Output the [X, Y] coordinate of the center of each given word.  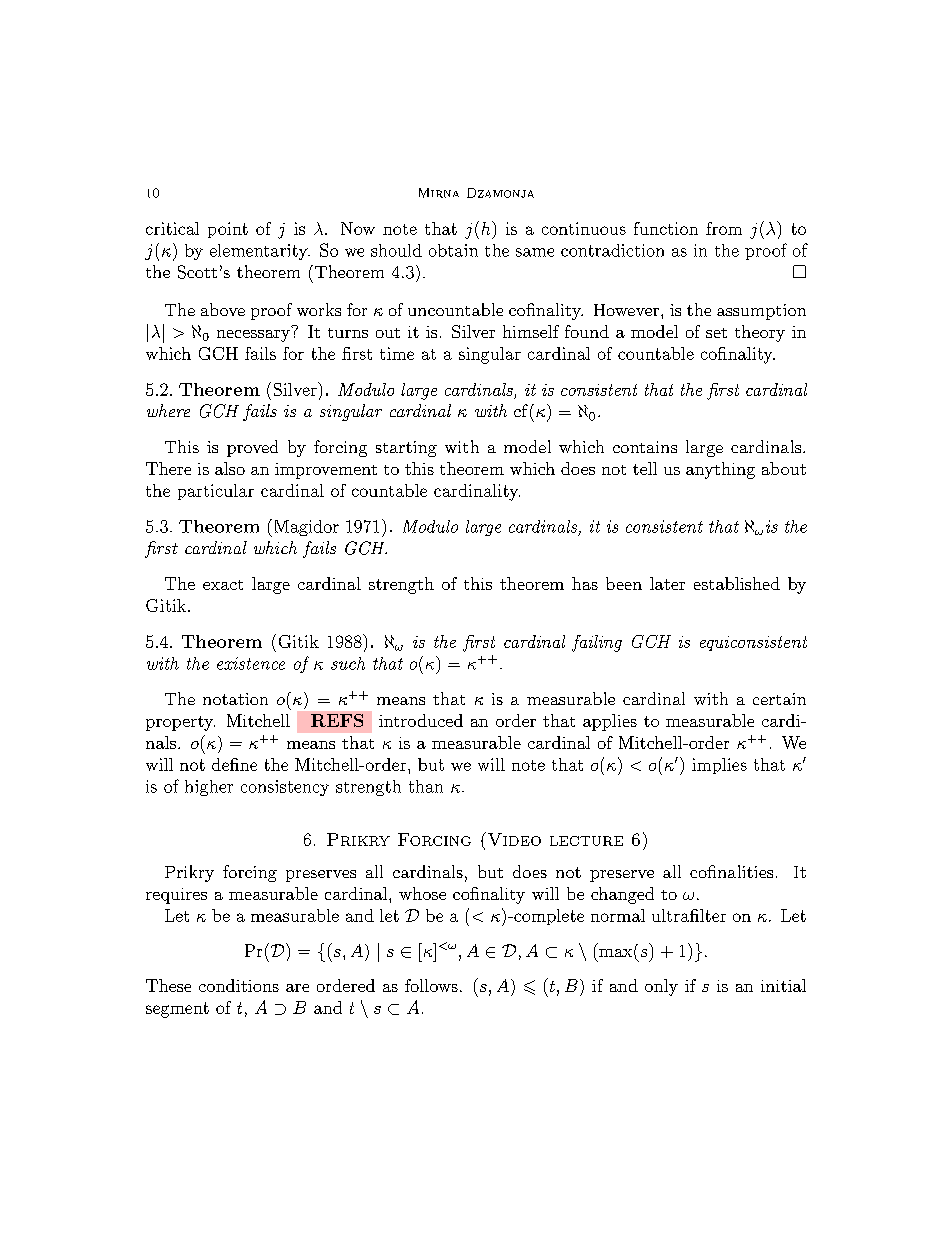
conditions [239, 985]
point [228, 230]
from [724, 228]
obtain [453, 250]
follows [431, 985]
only [661, 987]
